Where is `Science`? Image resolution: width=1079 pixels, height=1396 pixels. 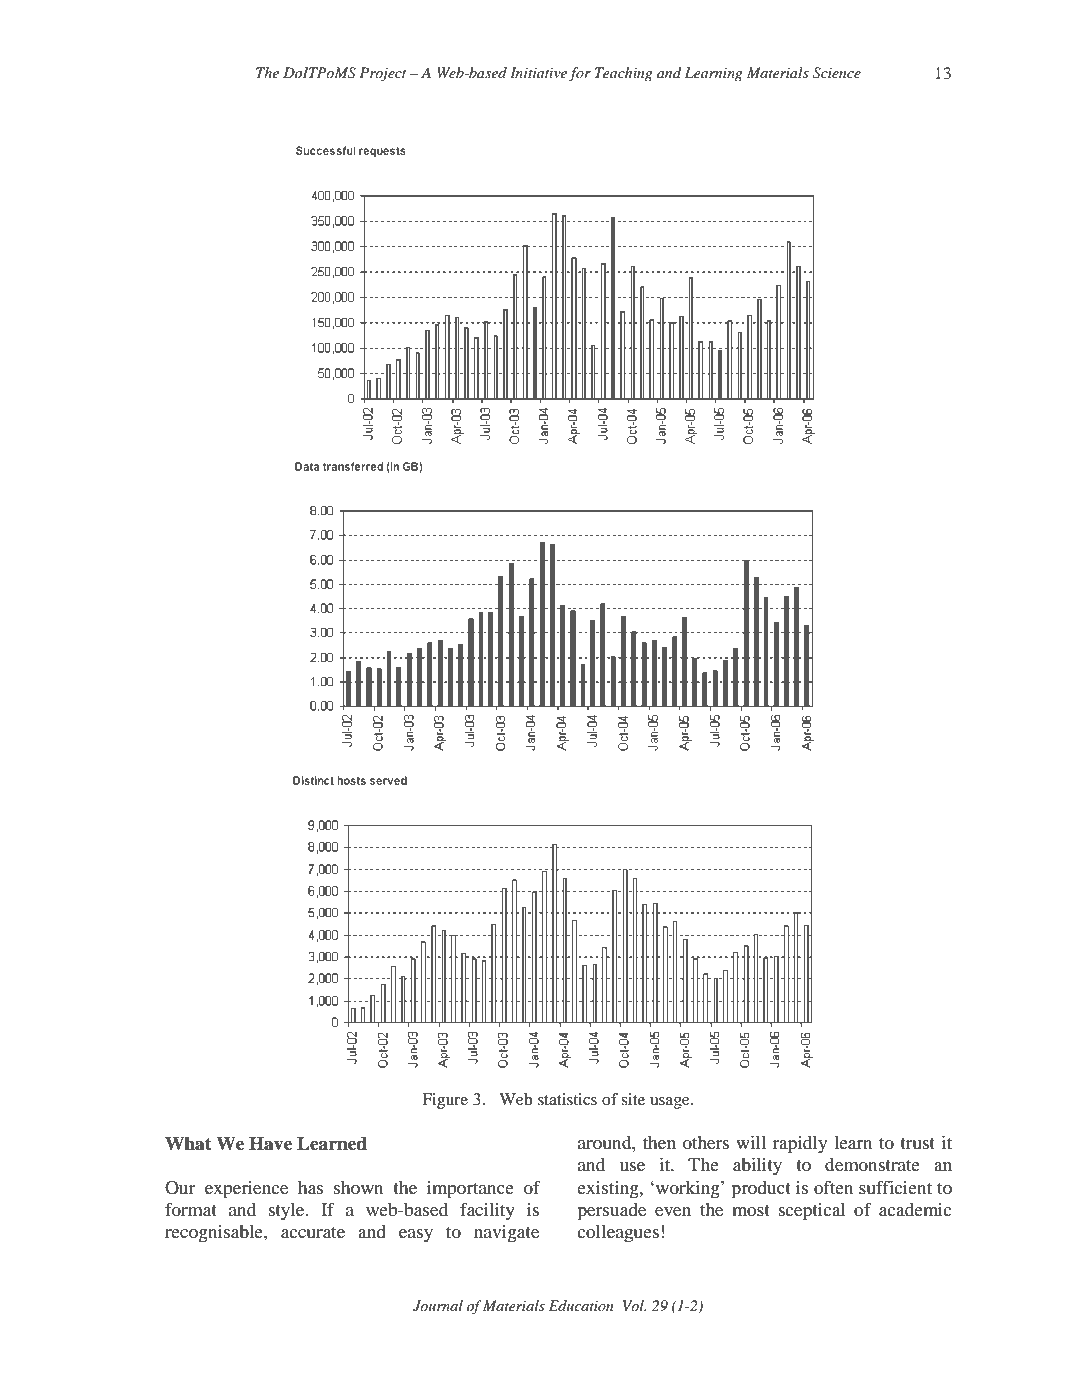
Science is located at coordinates (837, 73).
